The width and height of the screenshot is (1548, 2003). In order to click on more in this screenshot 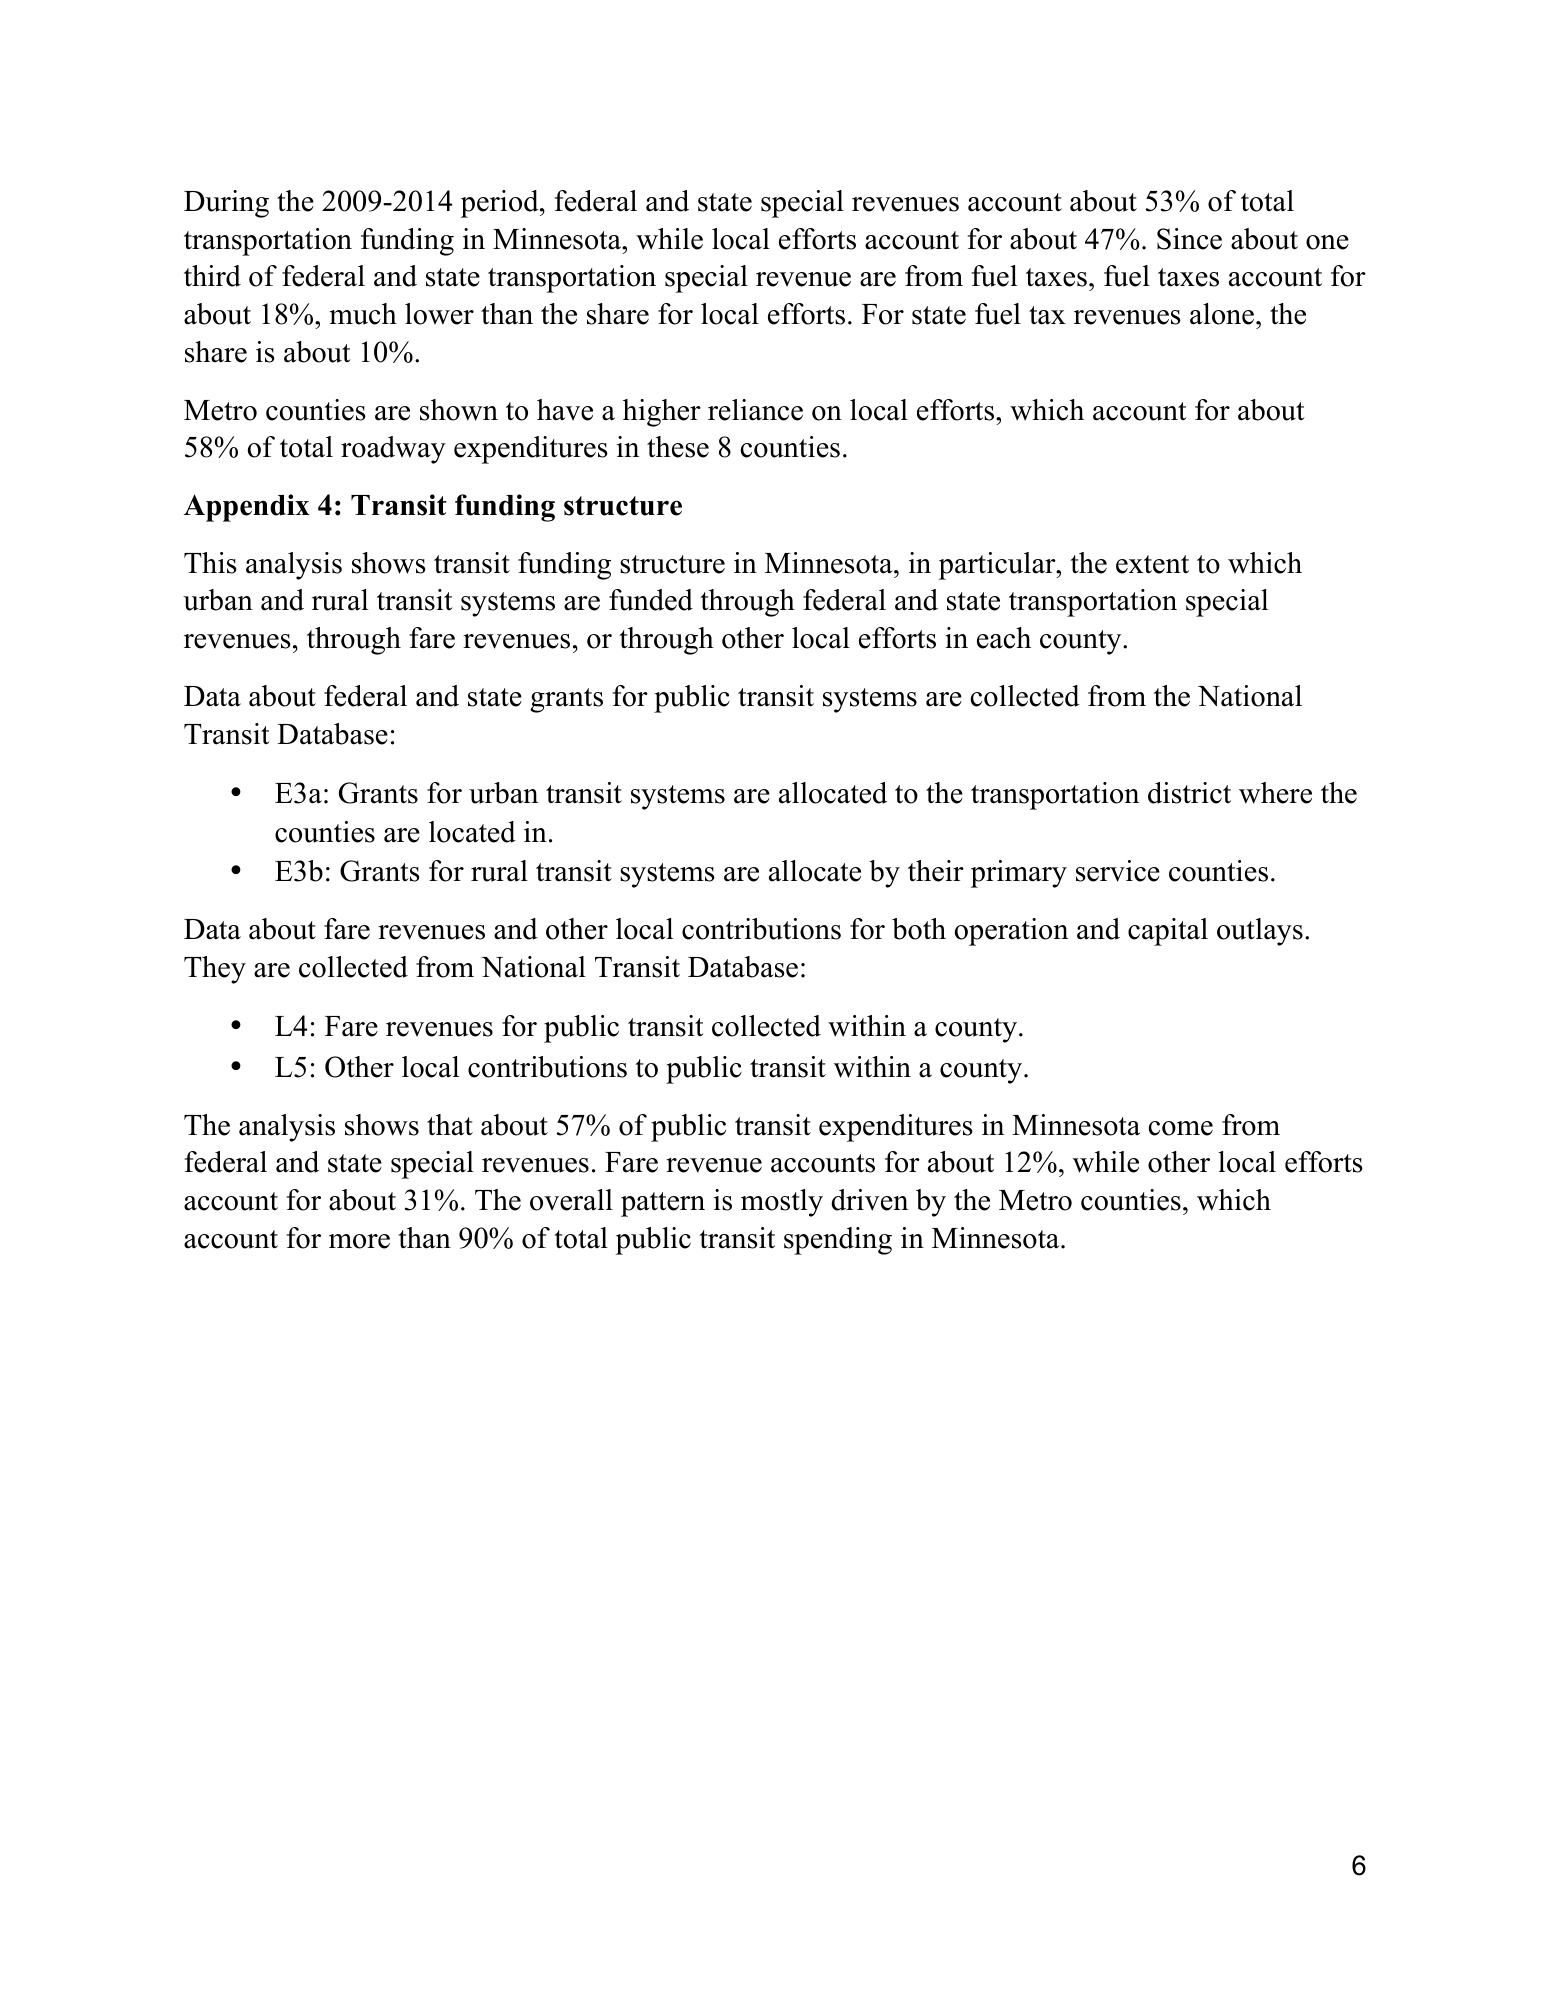, I will do `click(359, 1241)`.
